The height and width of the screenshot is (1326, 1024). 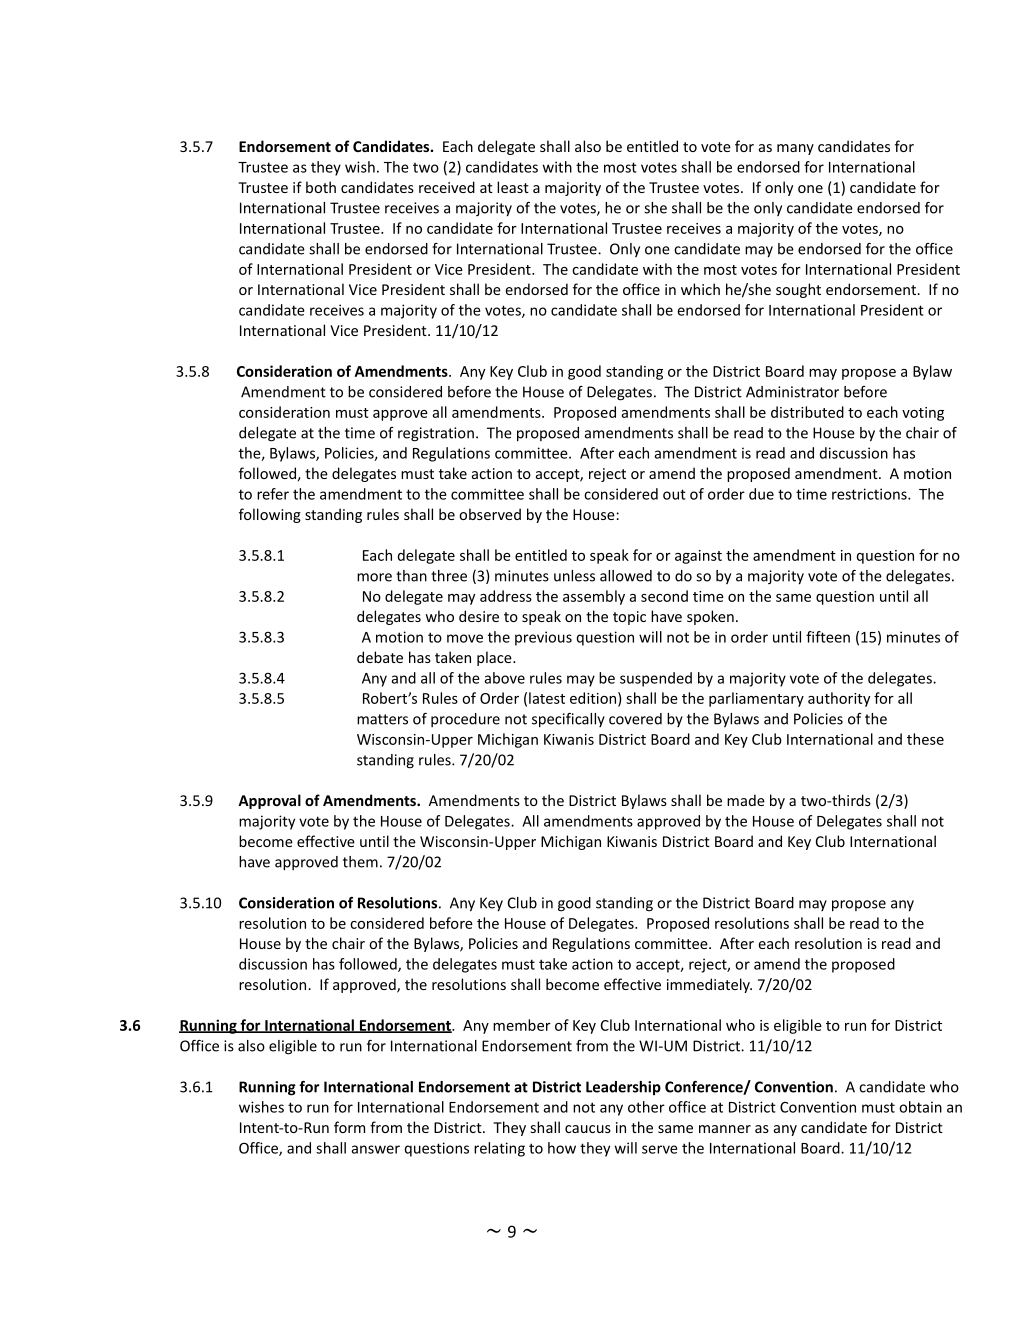 What do you see at coordinates (920, 1107) in the screenshot?
I see `obtain` at bounding box center [920, 1107].
